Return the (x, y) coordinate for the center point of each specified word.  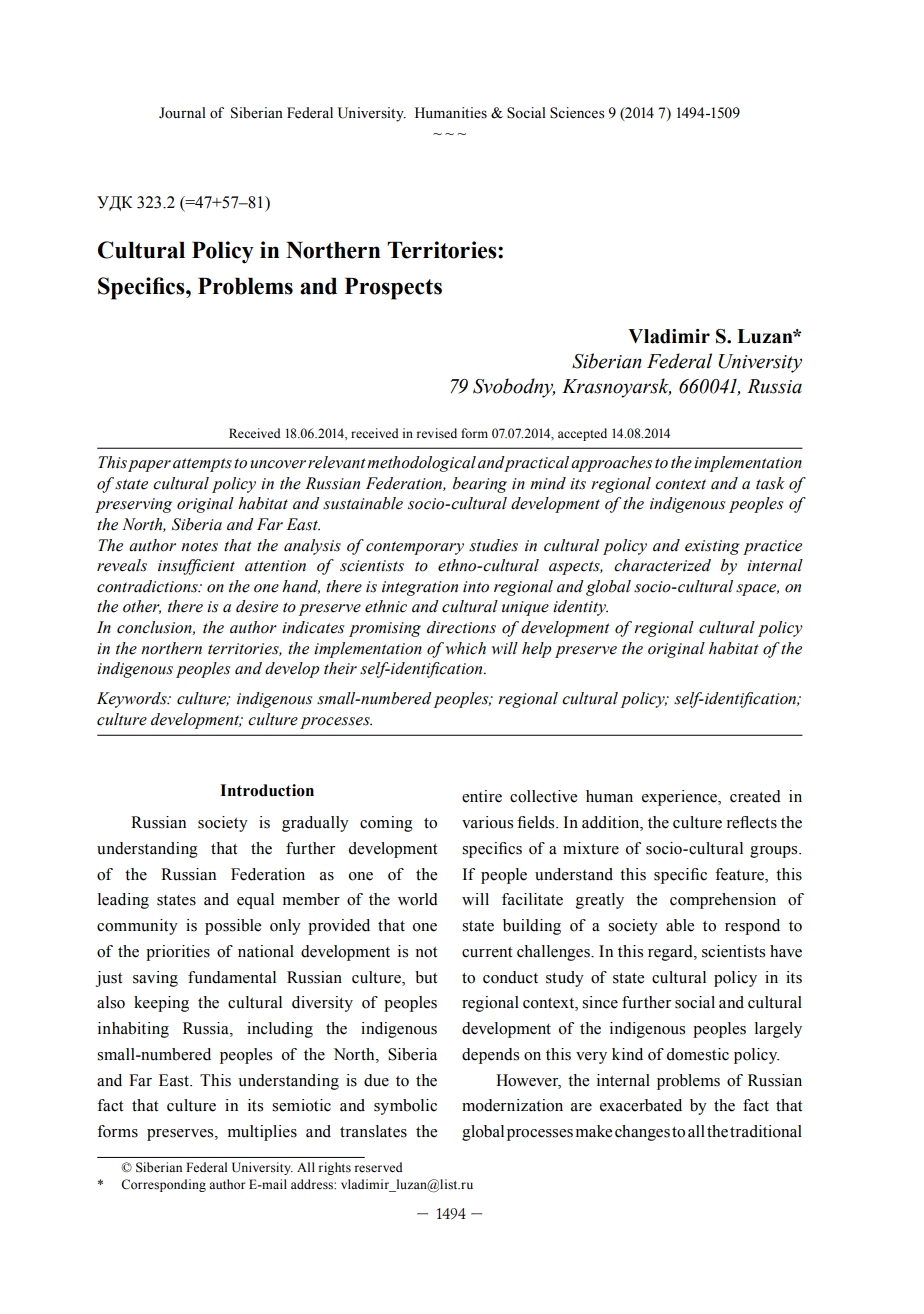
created (755, 796)
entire (482, 796)
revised (437, 433)
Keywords (133, 700)
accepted (582, 434)
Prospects (393, 289)
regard (671, 953)
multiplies (262, 1133)
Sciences (577, 113)
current (487, 952)
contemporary (415, 548)
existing (712, 547)
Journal (182, 113)
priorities (178, 953)
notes (199, 546)
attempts (202, 465)
